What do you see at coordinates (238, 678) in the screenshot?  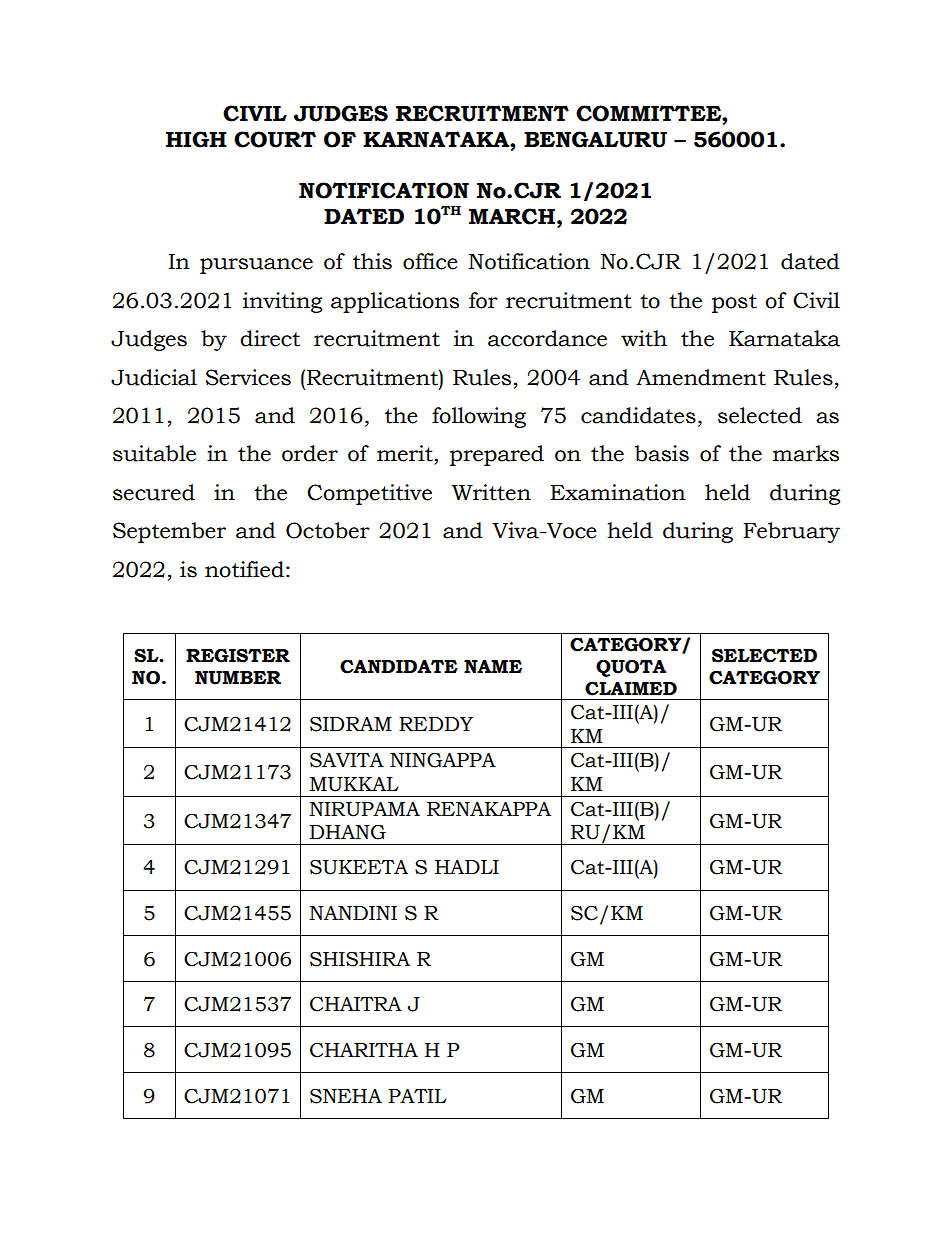 I see `NUMBER` at bounding box center [238, 678].
